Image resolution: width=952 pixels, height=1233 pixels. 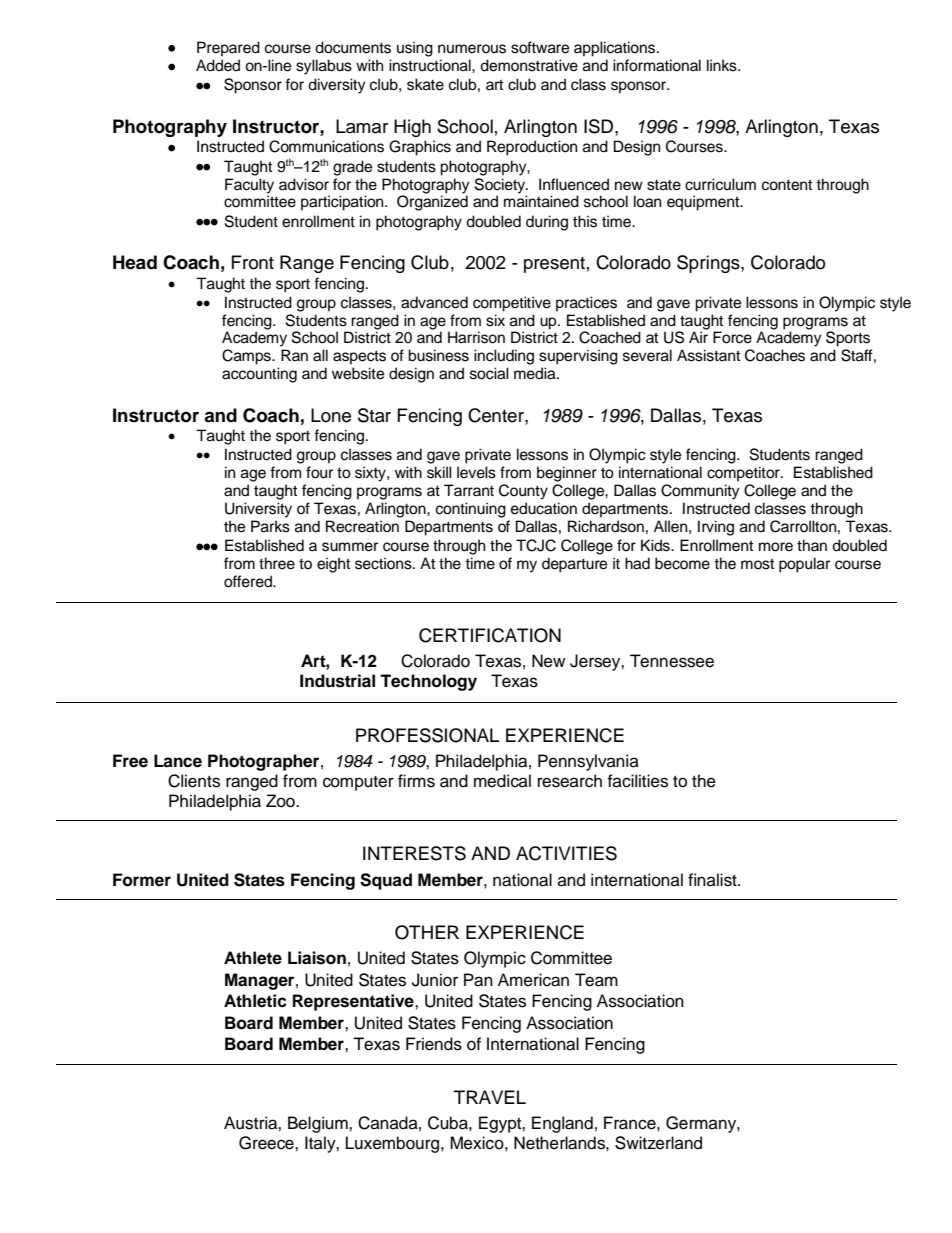 I want to click on most, so click(x=757, y=564).
